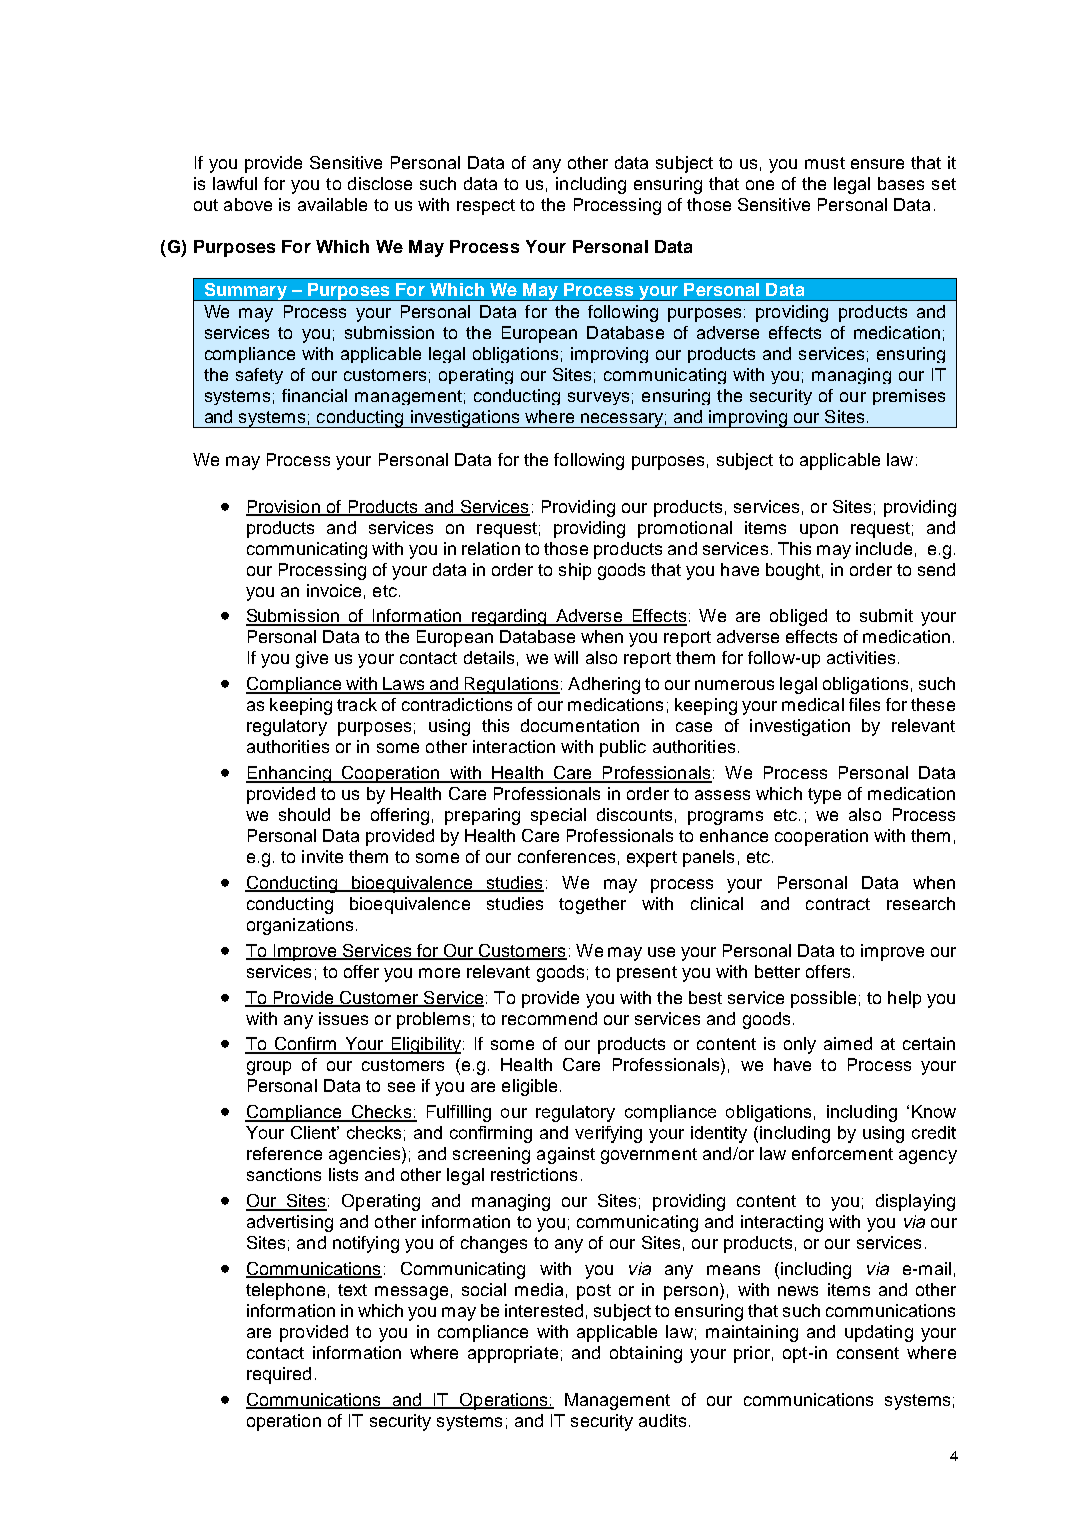  I want to click on required, so click(279, 1375).
